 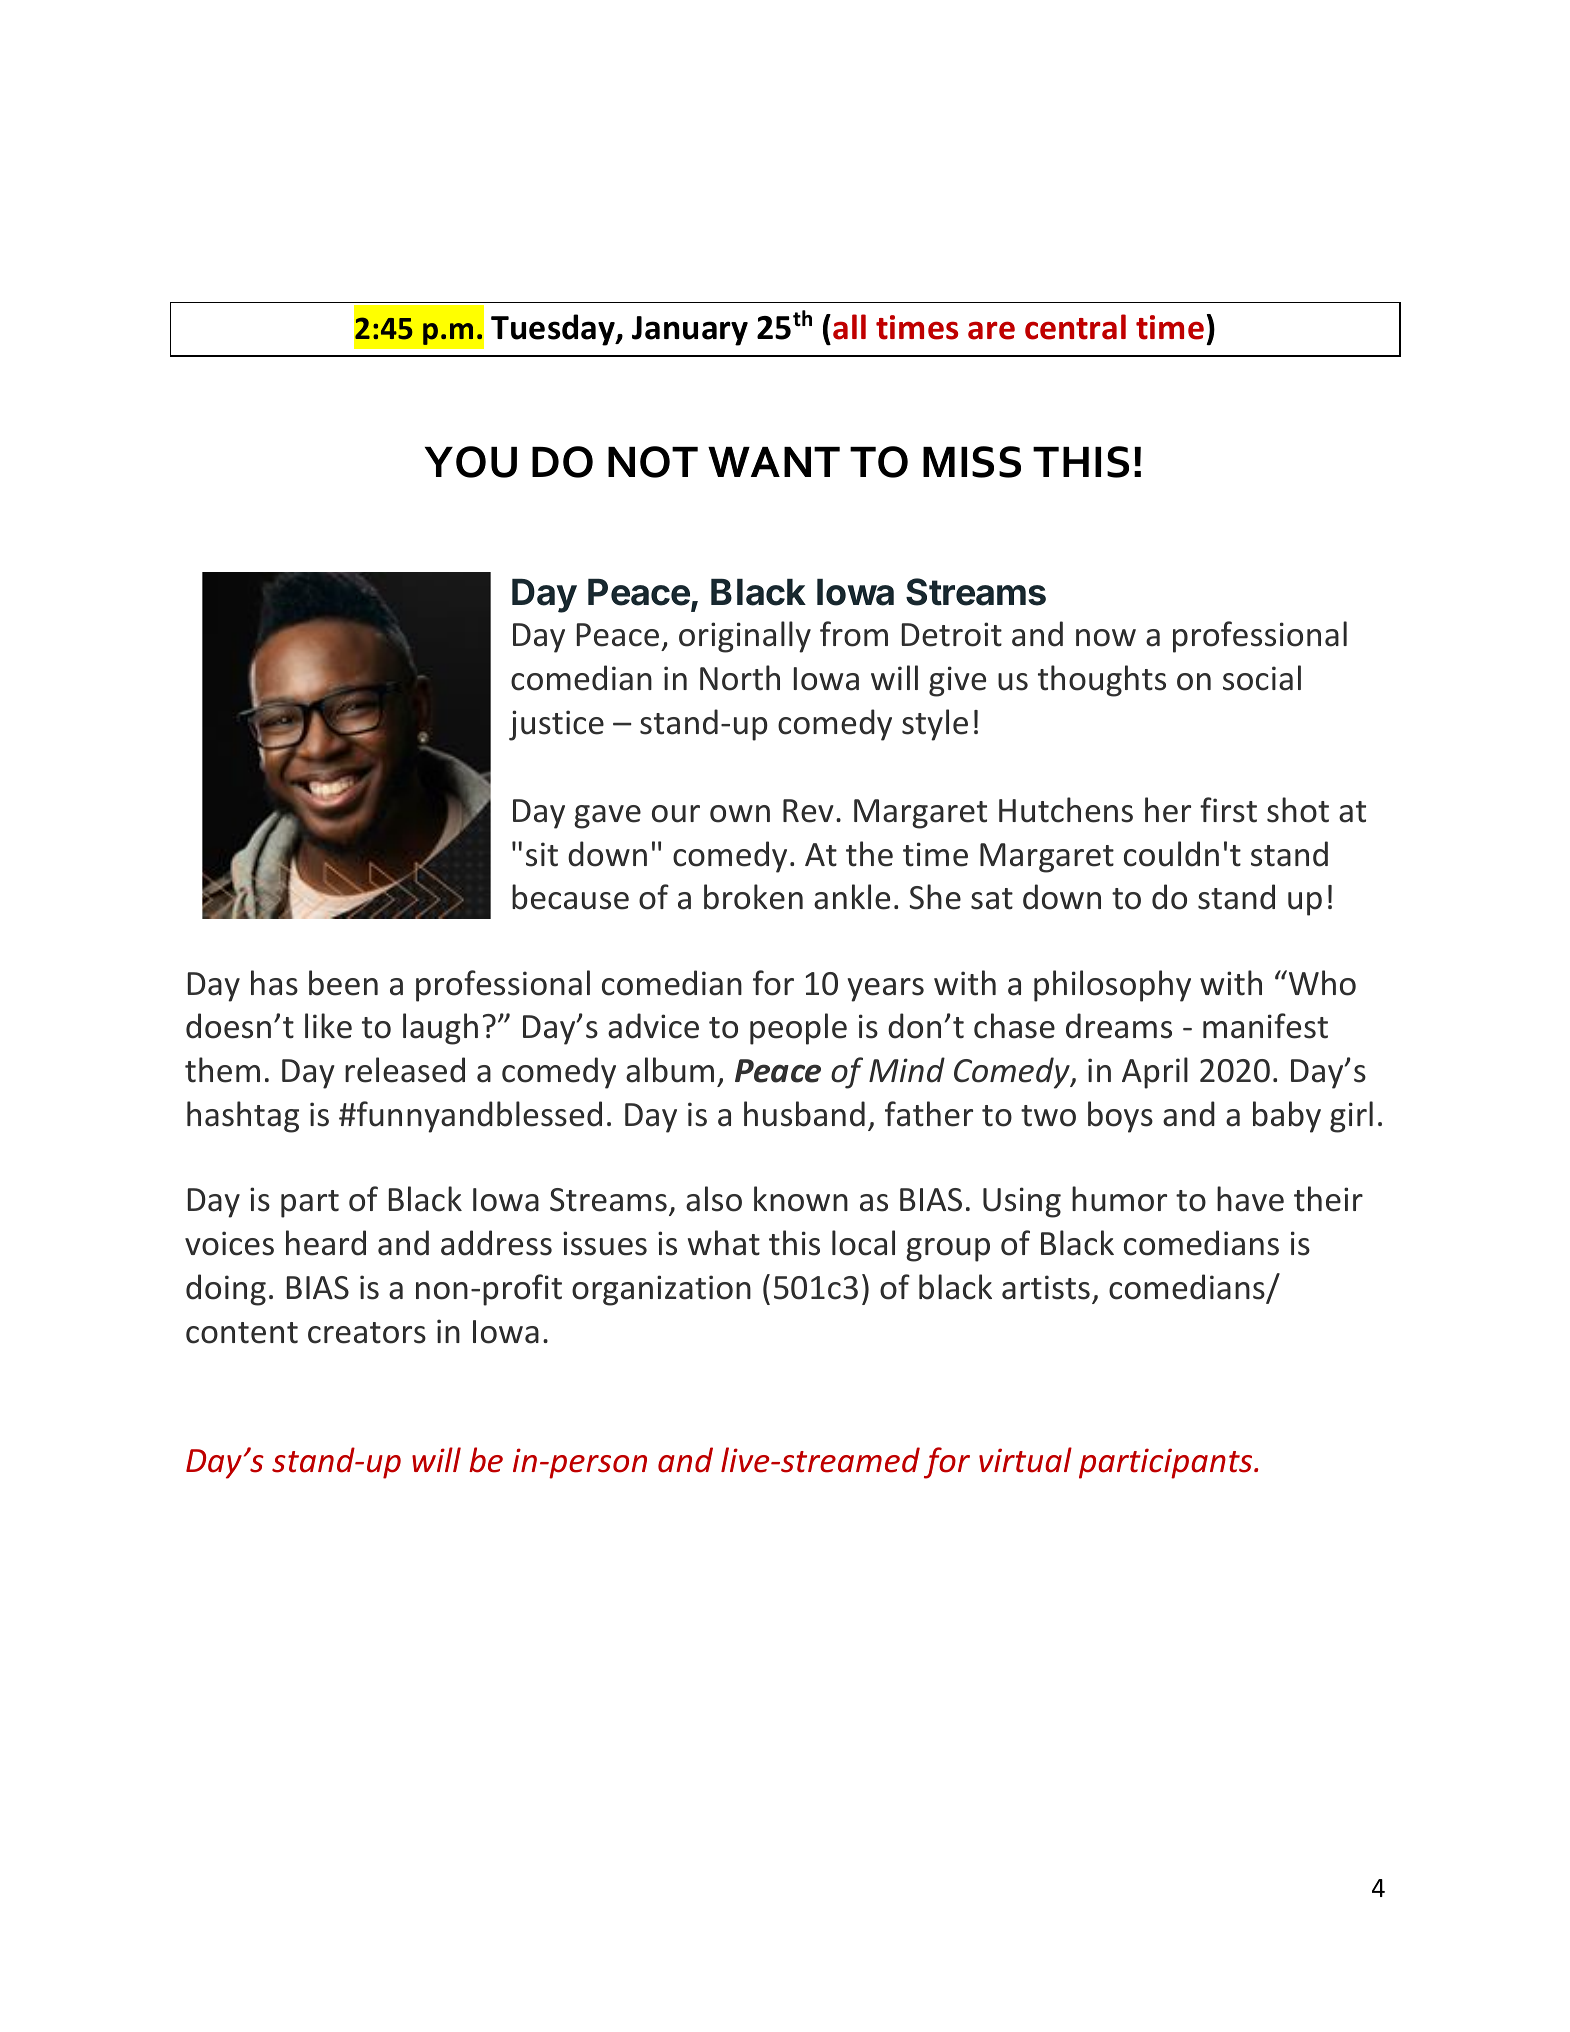 What do you see at coordinates (343, 983) in the image?
I see `been` at bounding box center [343, 983].
